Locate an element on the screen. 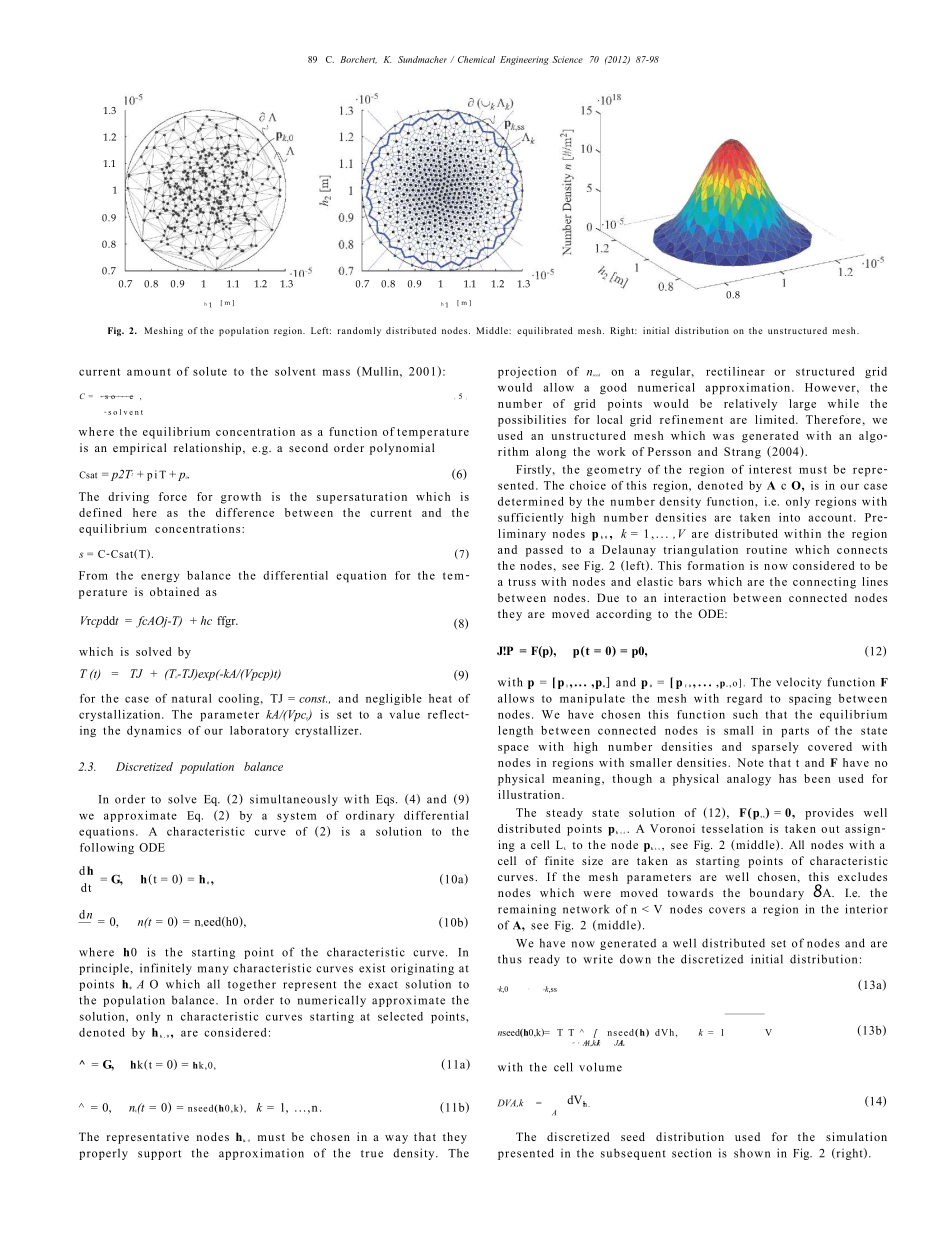  Science is located at coordinates (567, 59).
